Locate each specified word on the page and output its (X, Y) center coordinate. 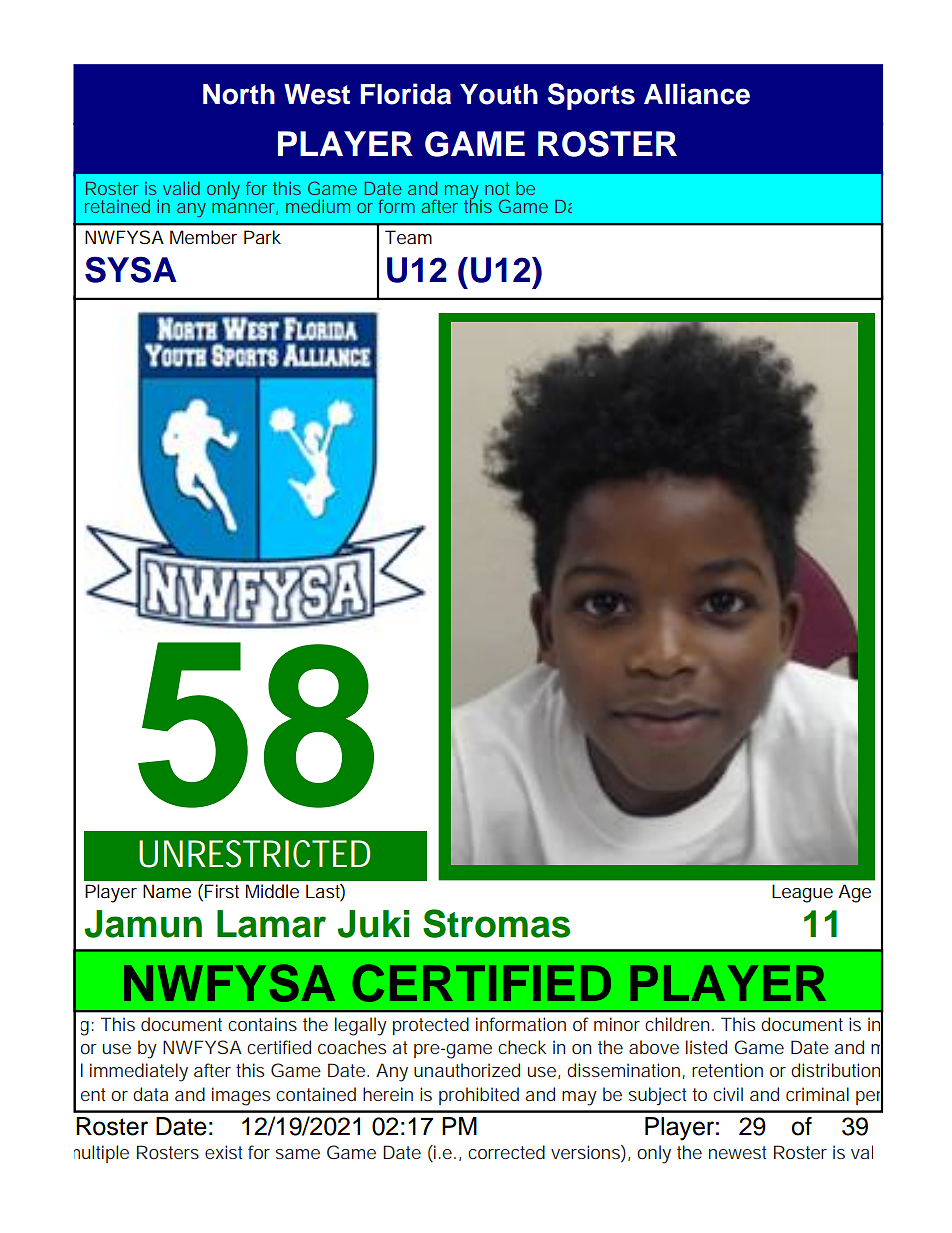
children (677, 1024)
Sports (591, 96)
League (802, 893)
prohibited (479, 1096)
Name (167, 891)
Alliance (697, 94)
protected (431, 1026)
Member (203, 237)
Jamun (143, 924)
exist (223, 1152)
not (497, 188)
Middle (272, 891)
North (239, 94)
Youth (499, 94)
